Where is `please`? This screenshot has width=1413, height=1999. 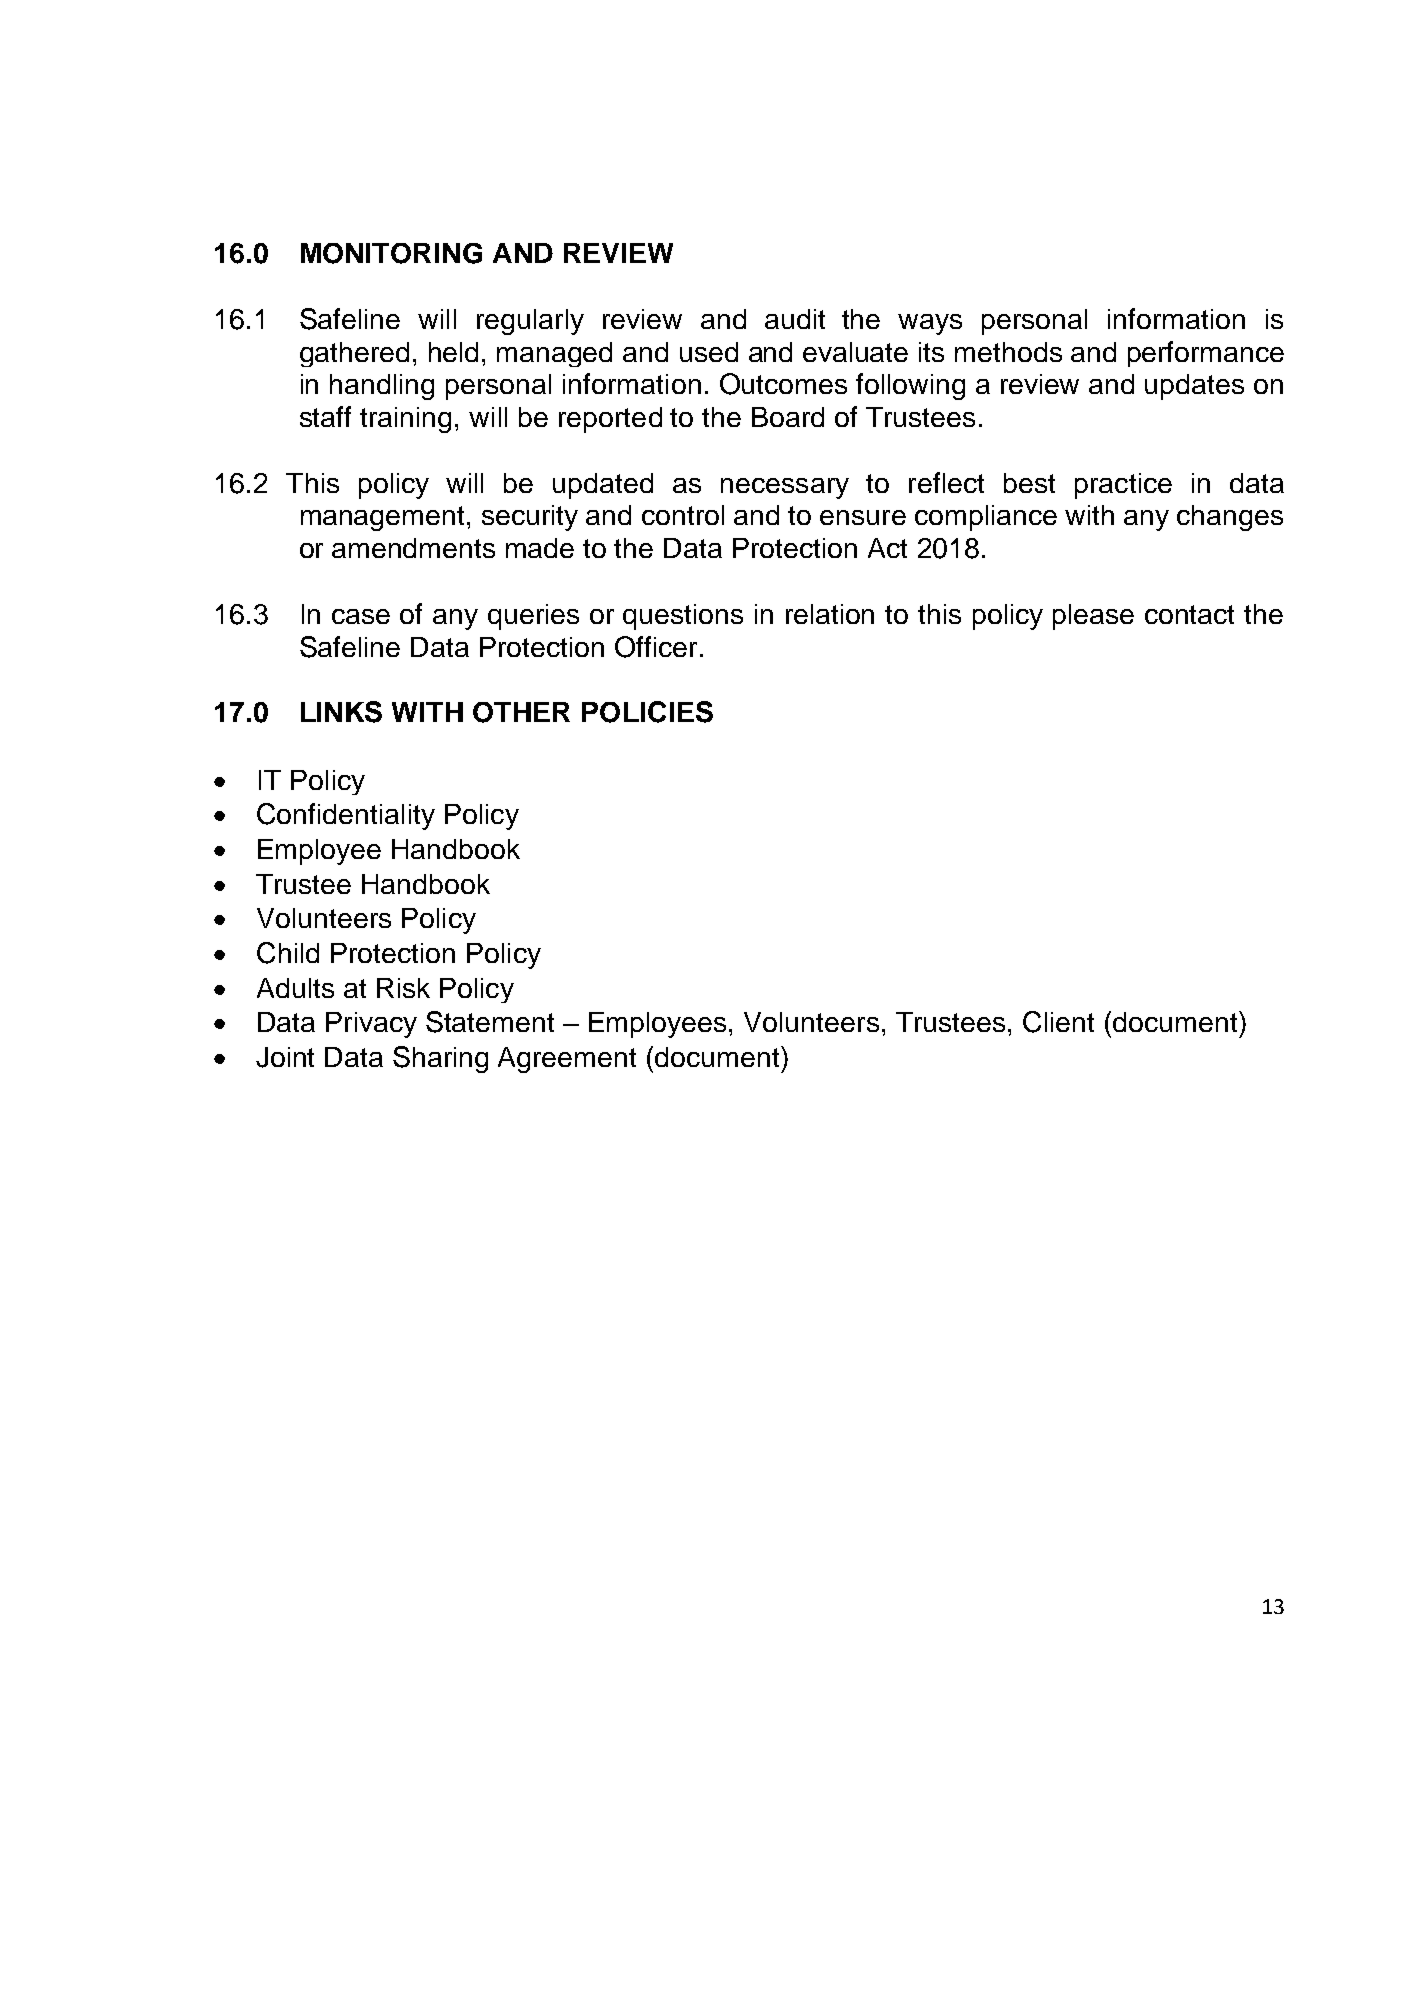 please is located at coordinates (1093, 617).
